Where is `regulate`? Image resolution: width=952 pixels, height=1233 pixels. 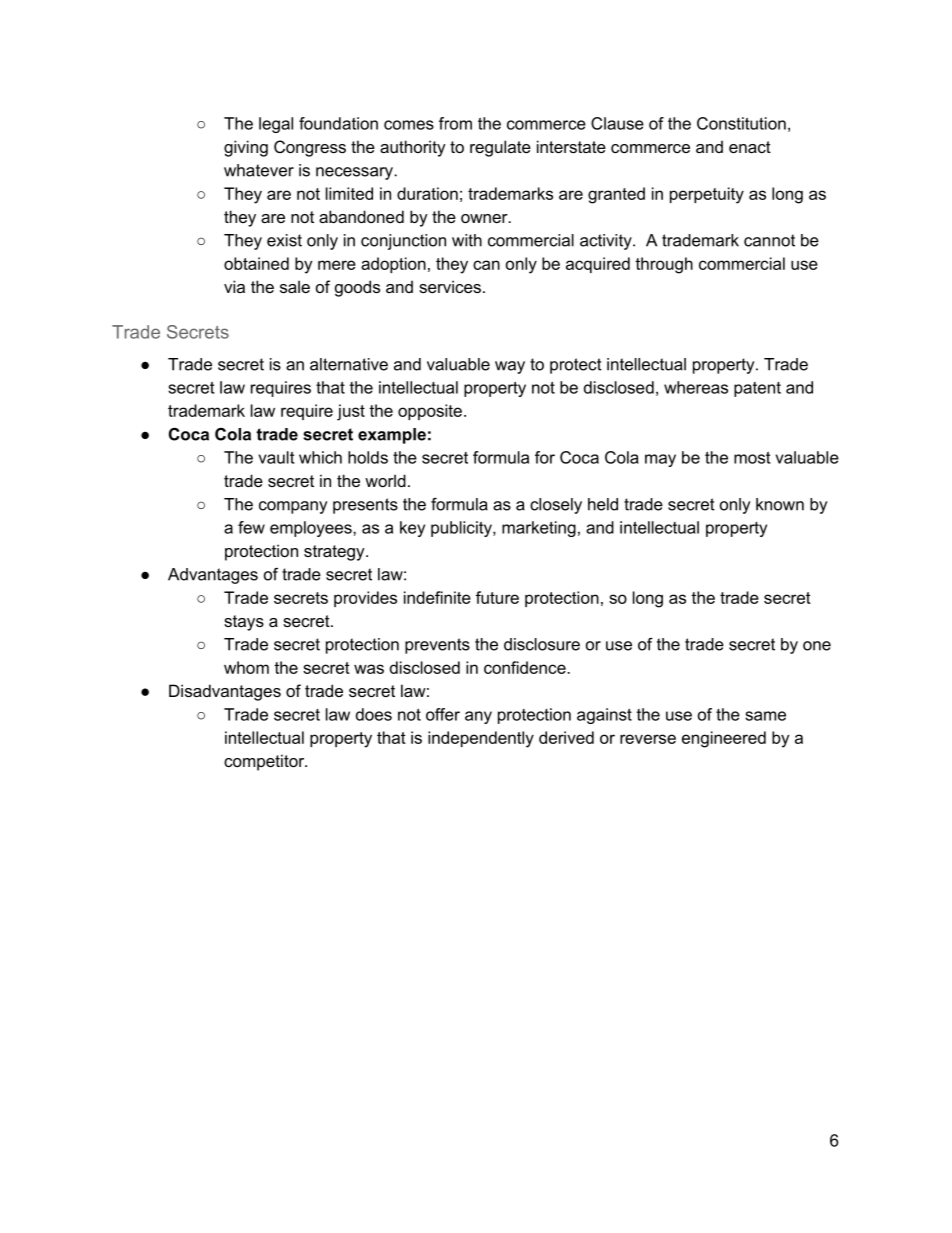 regulate is located at coordinates (500, 148).
